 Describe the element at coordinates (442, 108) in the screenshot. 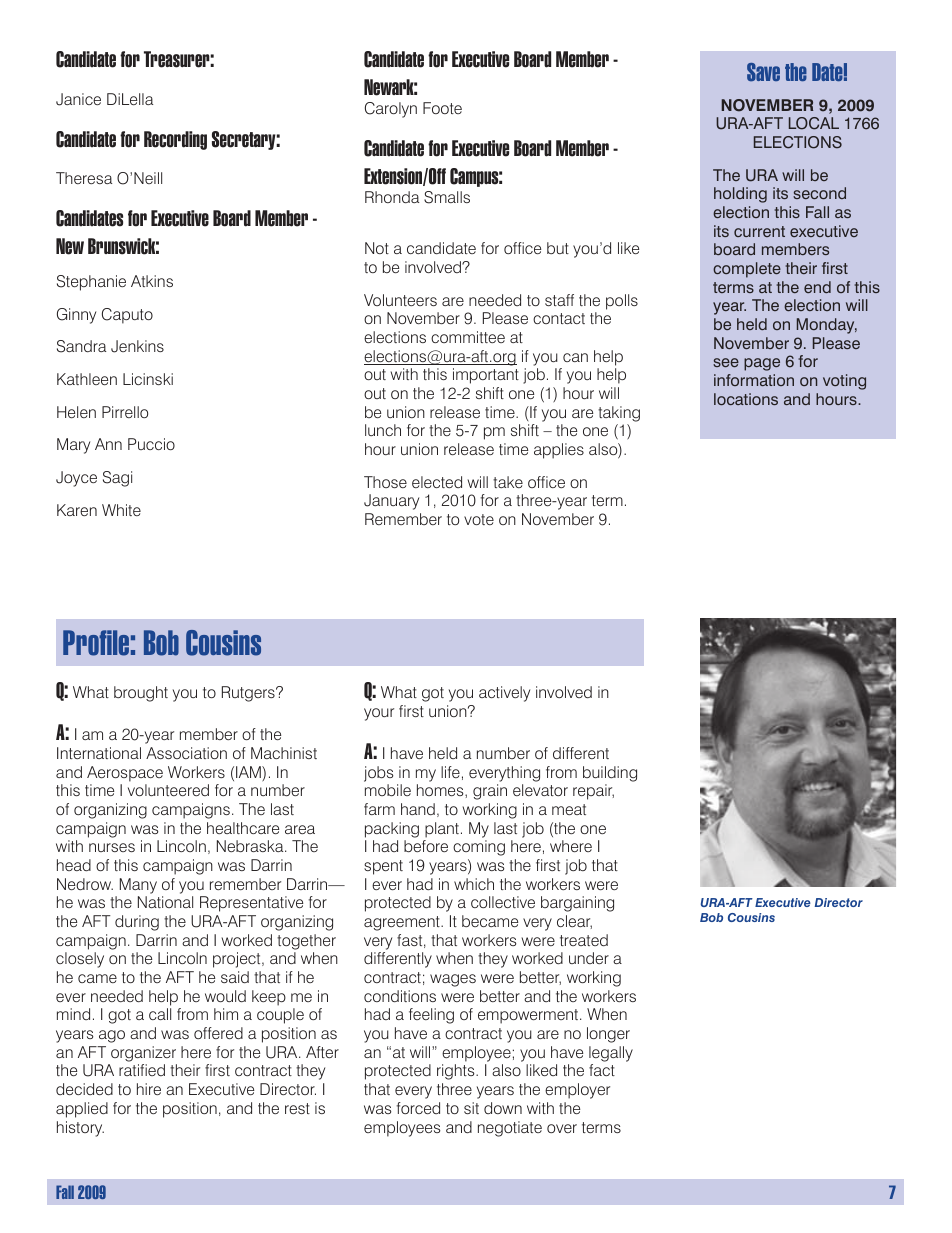

I see `Foote` at that location.
